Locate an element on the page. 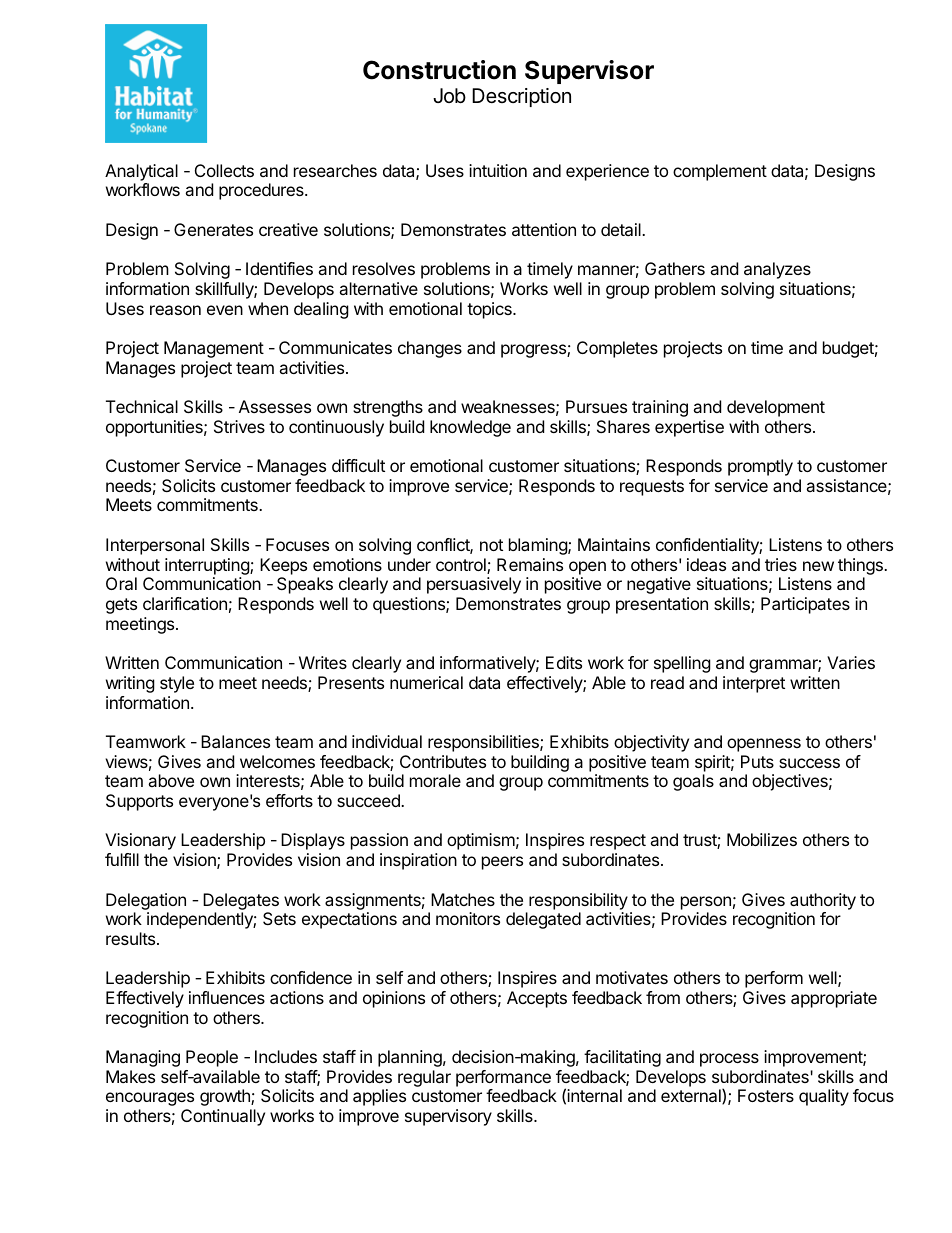 This page has height=1233, width=952. Fosters is located at coordinates (766, 1095).
